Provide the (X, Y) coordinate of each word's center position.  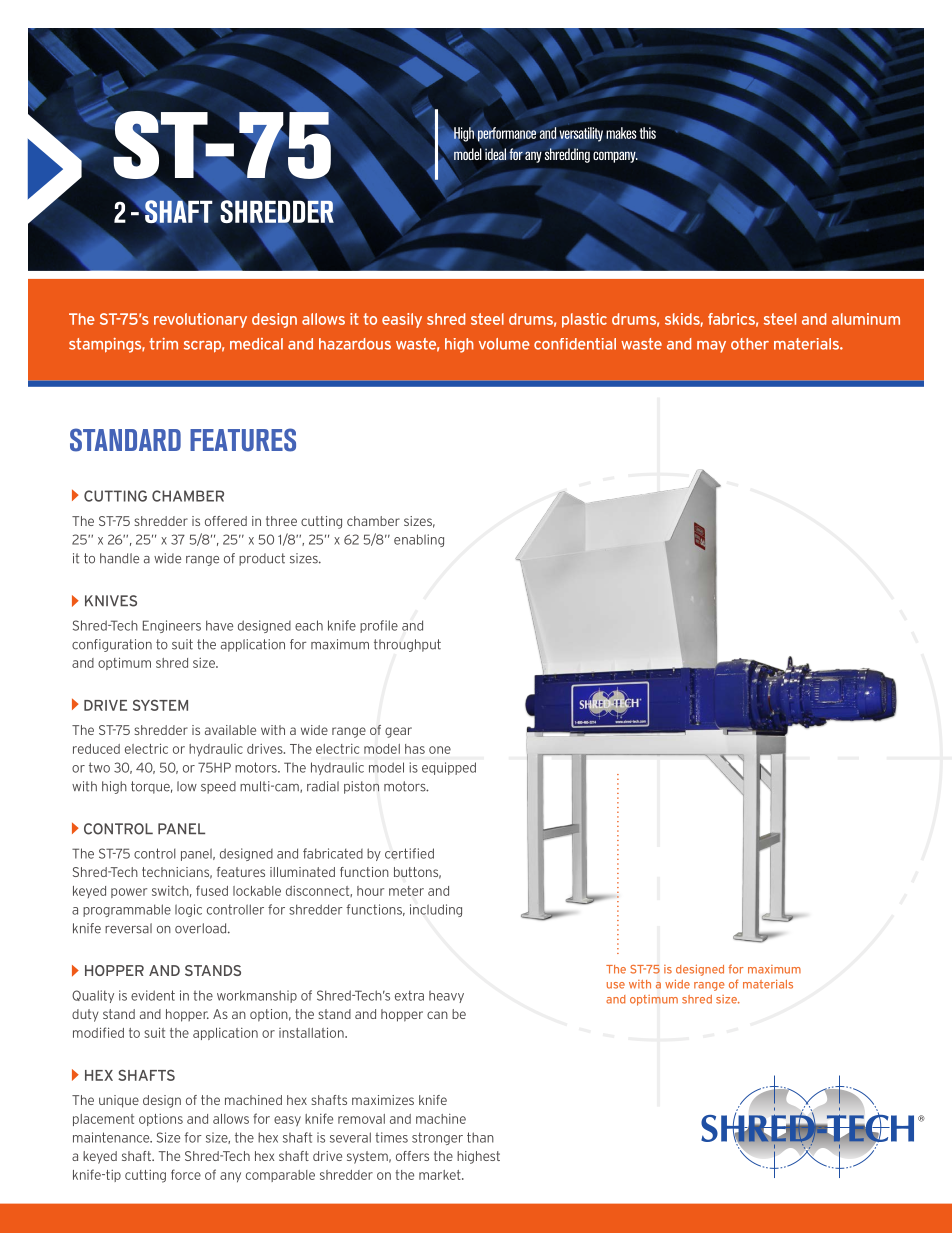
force (186, 1174)
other (750, 344)
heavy (446, 996)
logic (188, 910)
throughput (407, 645)
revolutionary (200, 320)
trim (163, 344)
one (440, 750)
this (648, 133)
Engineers (172, 626)
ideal (495, 154)
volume (504, 344)
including (436, 910)
